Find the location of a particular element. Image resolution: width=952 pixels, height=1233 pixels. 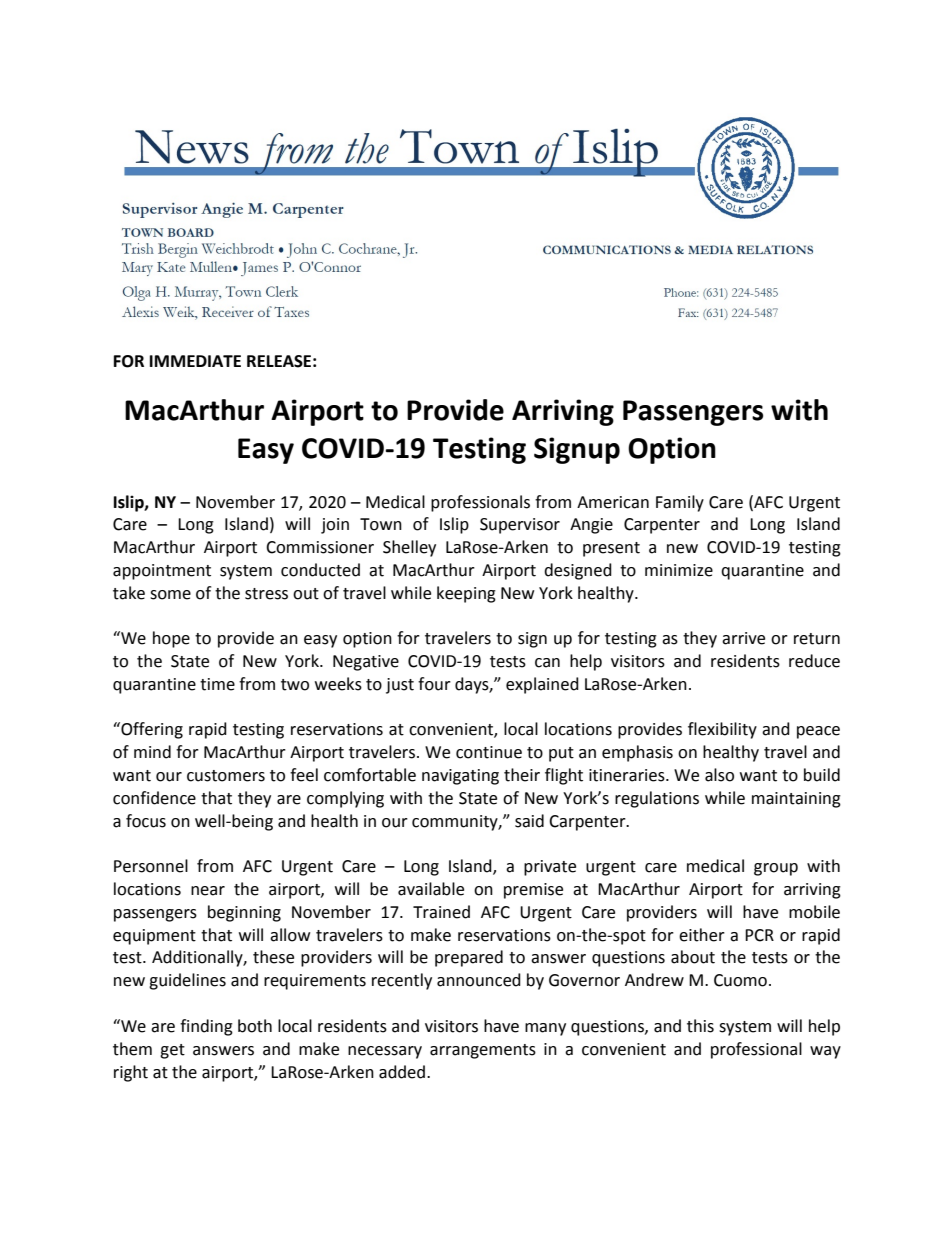

IMMEDIATE is located at coordinates (195, 361).
